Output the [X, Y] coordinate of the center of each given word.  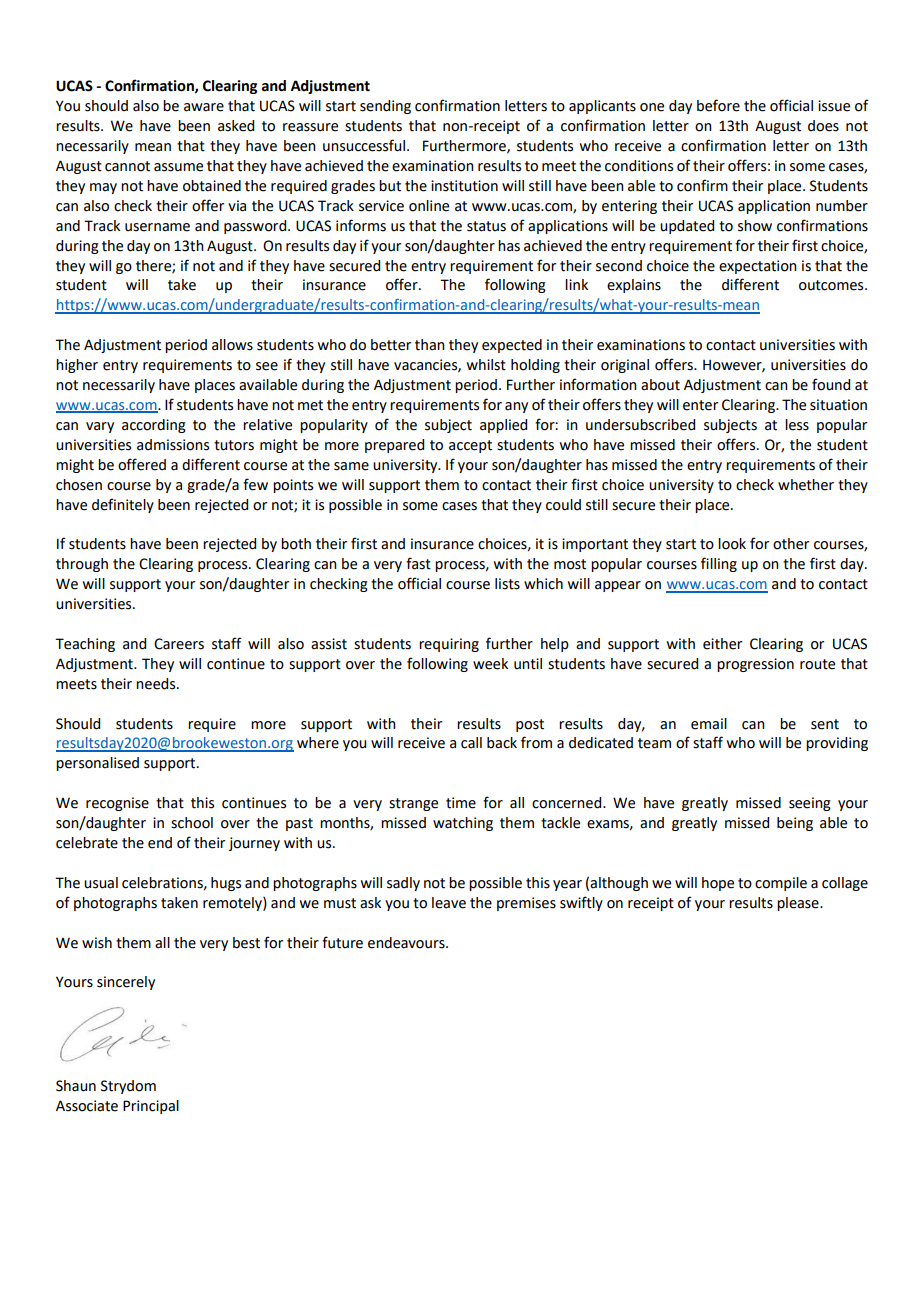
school [192, 823]
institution [464, 186]
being [795, 824]
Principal [151, 1107]
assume [178, 167]
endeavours [407, 943]
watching [463, 824]
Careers [179, 644]
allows [232, 345]
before [718, 105]
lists [507, 584]
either [722, 644]
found [831, 384]
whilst [486, 365]
